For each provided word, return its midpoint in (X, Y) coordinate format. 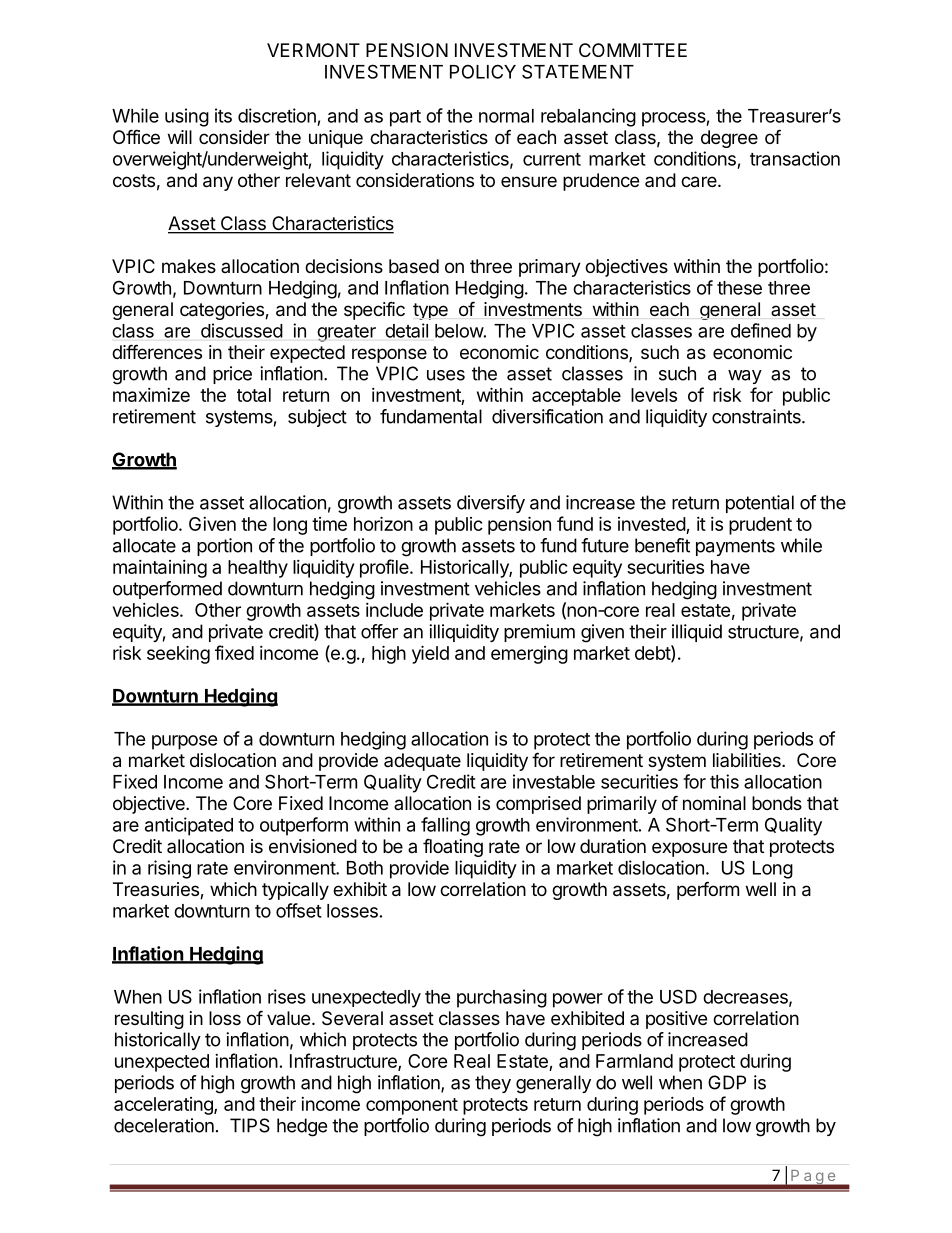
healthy (258, 569)
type (430, 311)
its (223, 115)
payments (735, 547)
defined (761, 330)
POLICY (483, 71)
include (394, 610)
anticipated (189, 826)
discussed (242, 330)
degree (729, 139)
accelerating (164, 1106)
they (493, 1084)
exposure (689, 849)
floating (453, 847)
